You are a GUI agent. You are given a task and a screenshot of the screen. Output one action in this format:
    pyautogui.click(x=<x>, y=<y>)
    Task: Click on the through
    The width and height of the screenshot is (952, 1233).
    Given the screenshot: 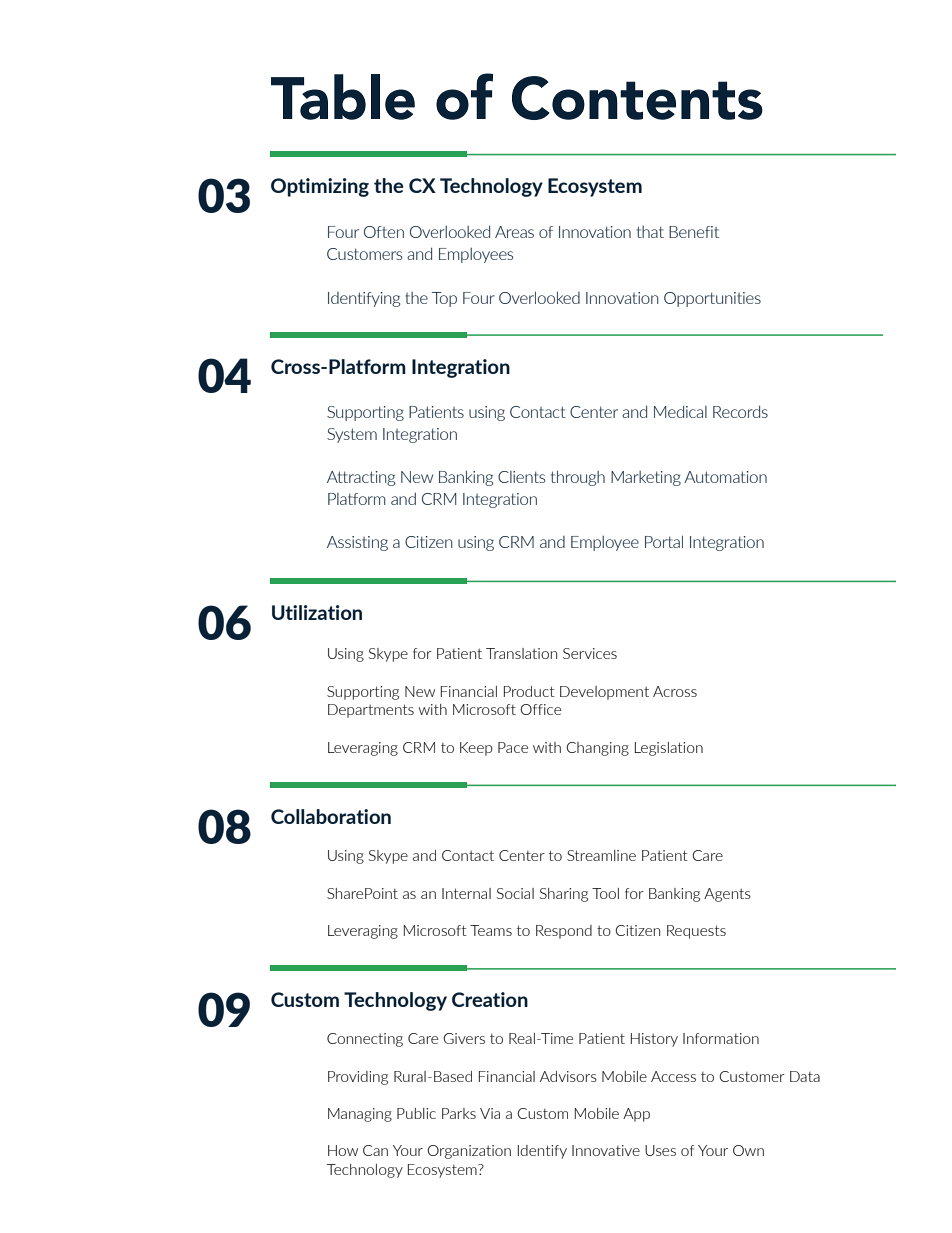 What is the action you would take?
    pyautogui.click(x=578, y=478)
